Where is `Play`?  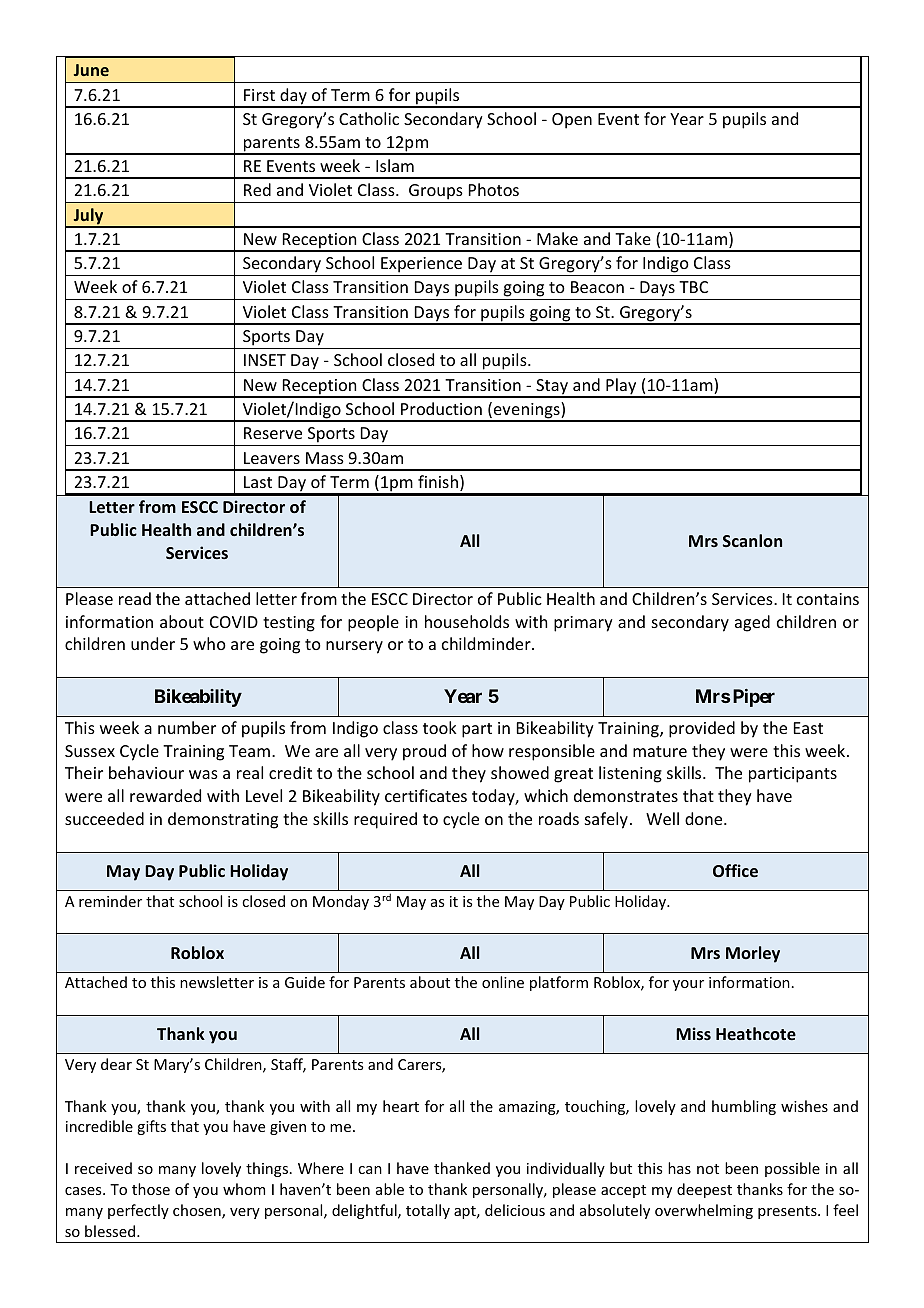
Play is located at coordinates (621, 387).
